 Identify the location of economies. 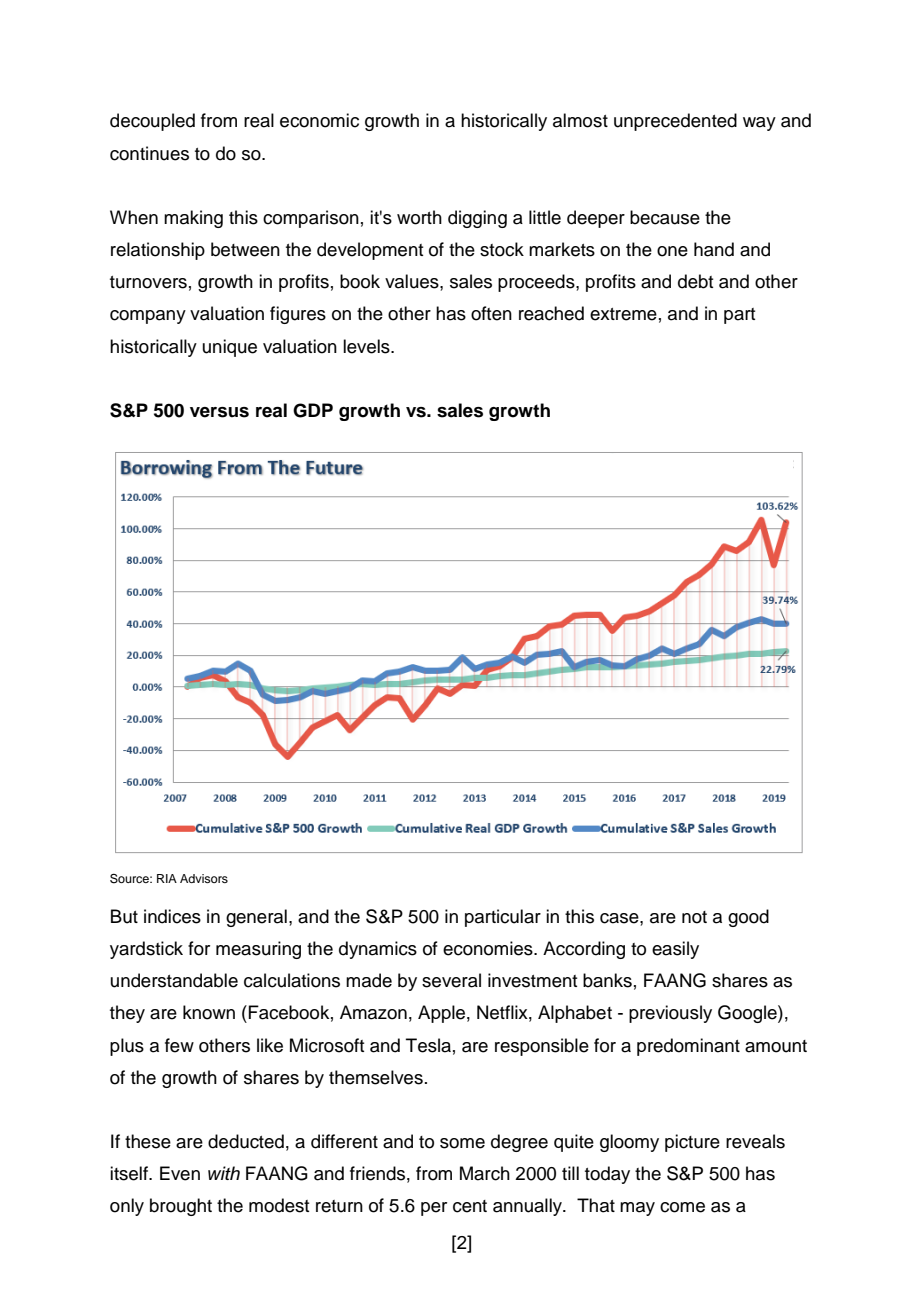
(489, 948).
